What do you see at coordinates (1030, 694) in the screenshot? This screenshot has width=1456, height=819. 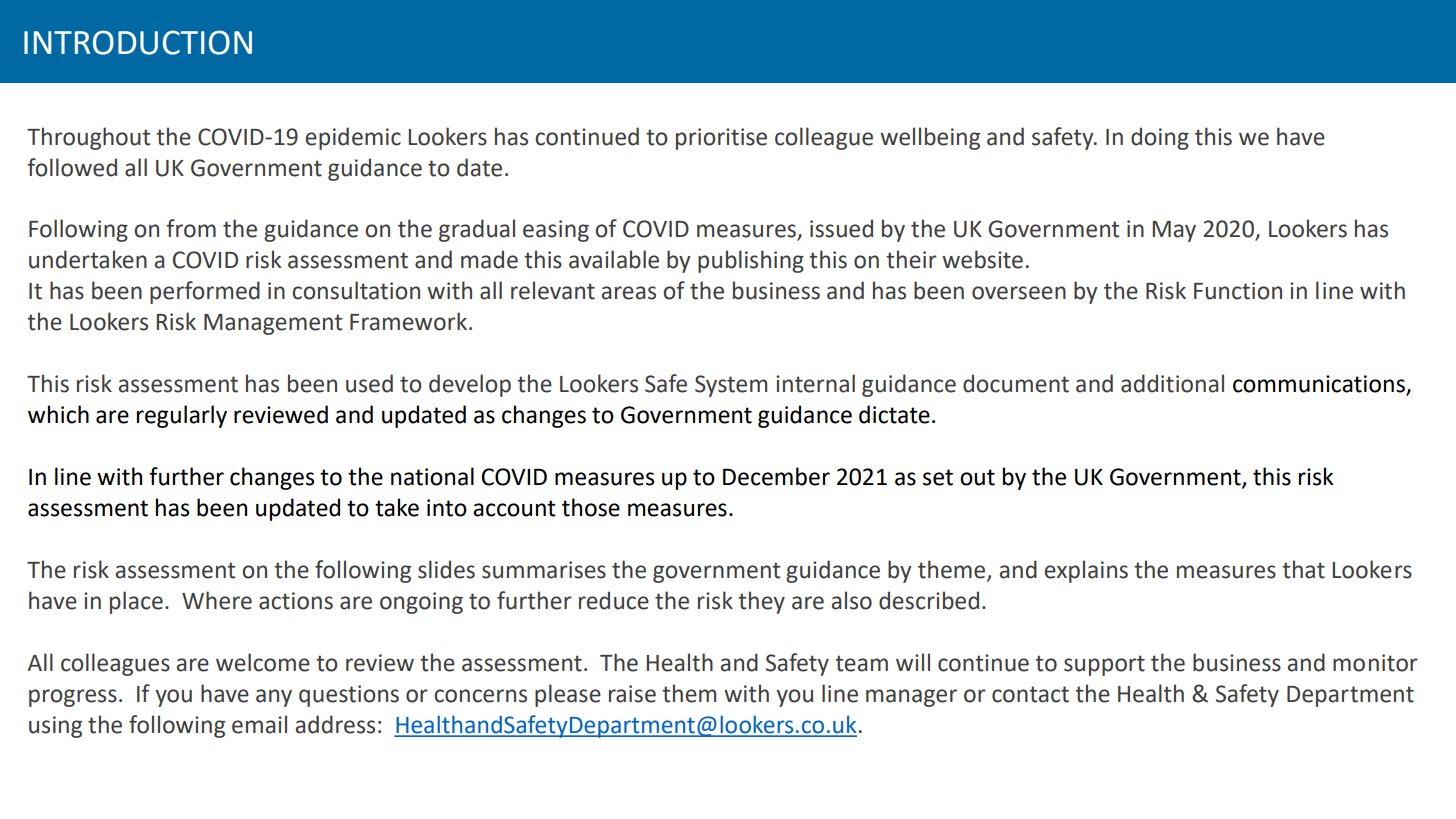 I see `contact` at bounding box center [1030, 694].
